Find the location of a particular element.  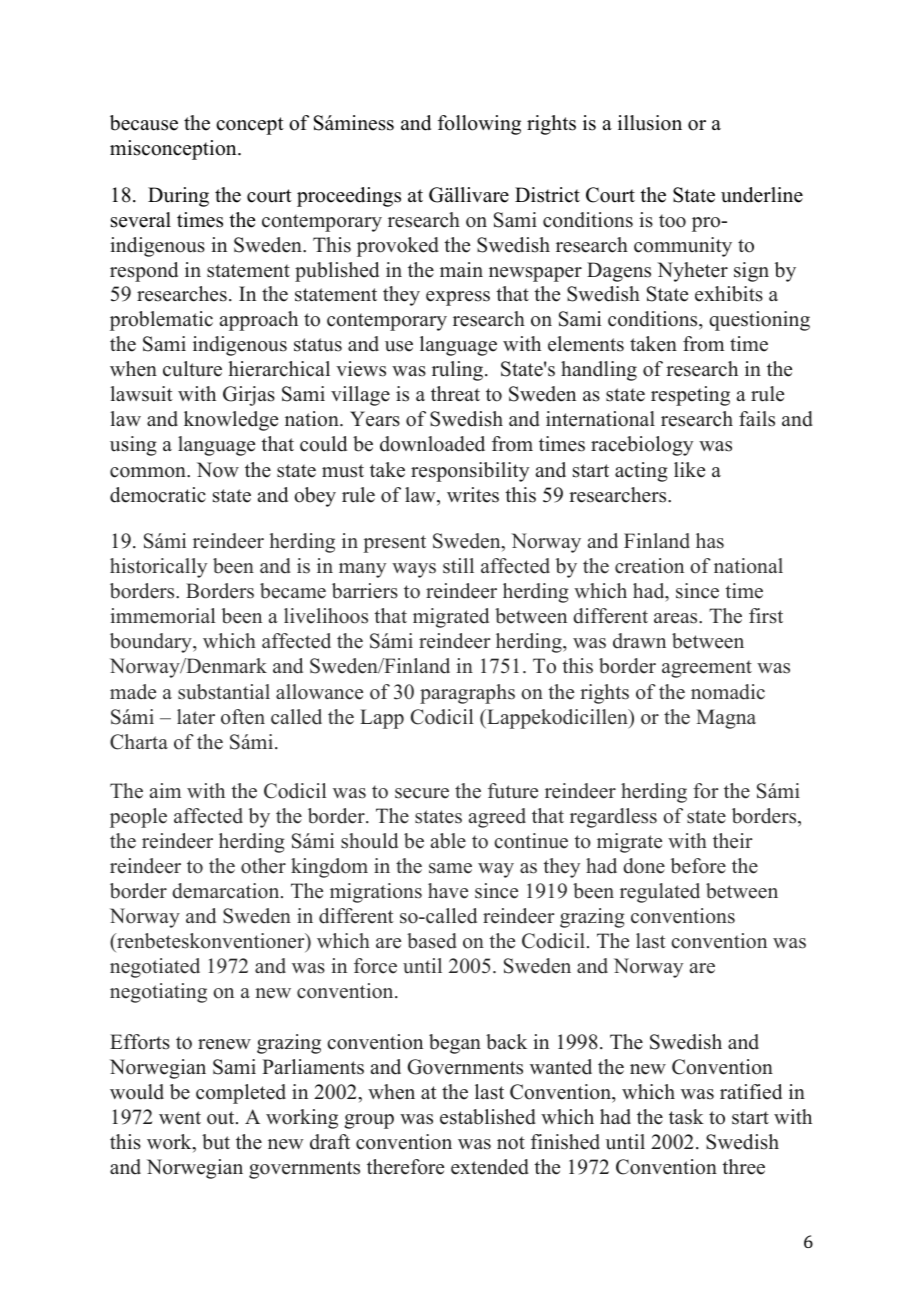

task is located at coordinates (686, 1117).
